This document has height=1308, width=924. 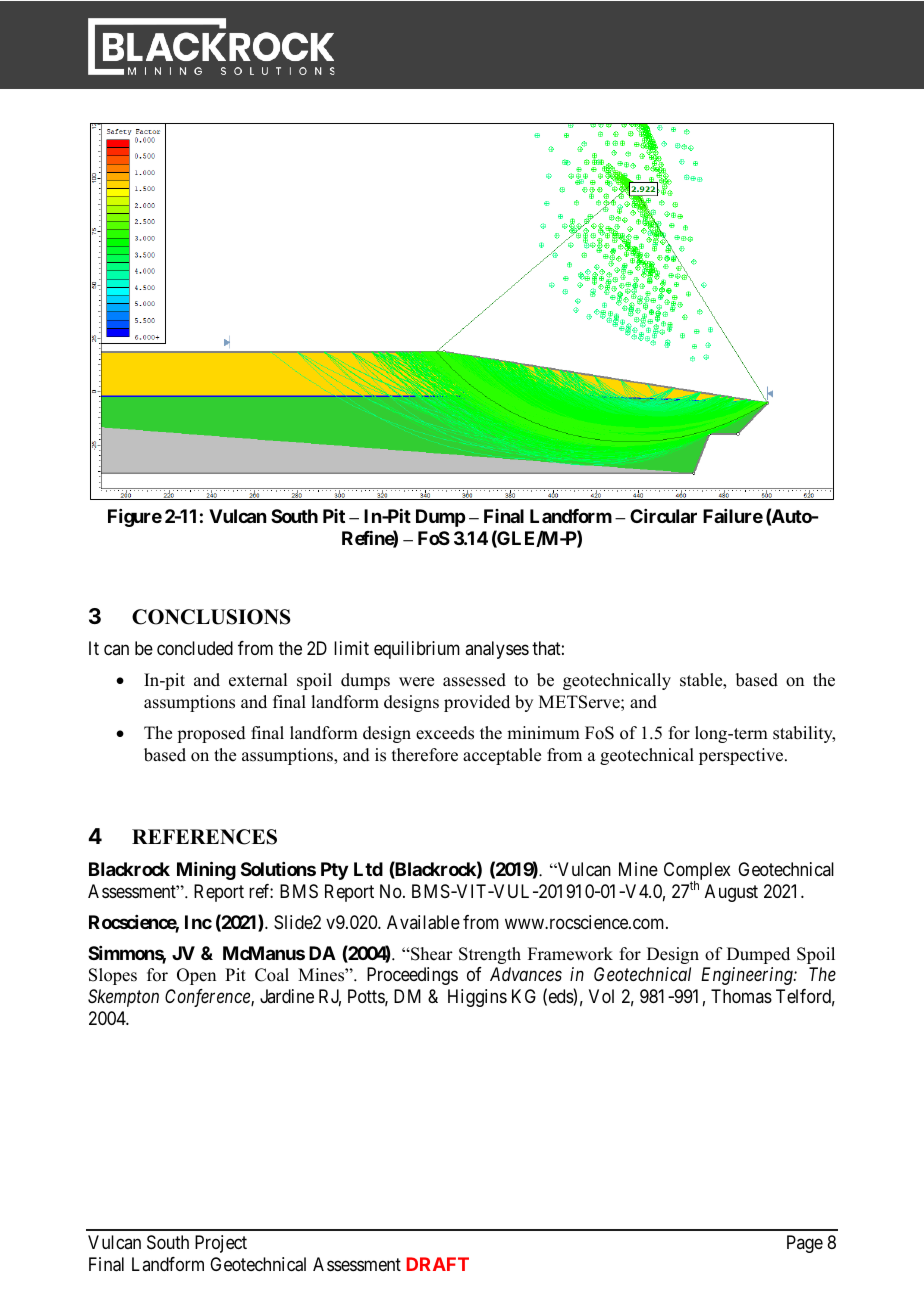 What do you see at coordinates (211, 617) in the document?
I see `CONCLUSIONS` at bounding box center [211, 617].
